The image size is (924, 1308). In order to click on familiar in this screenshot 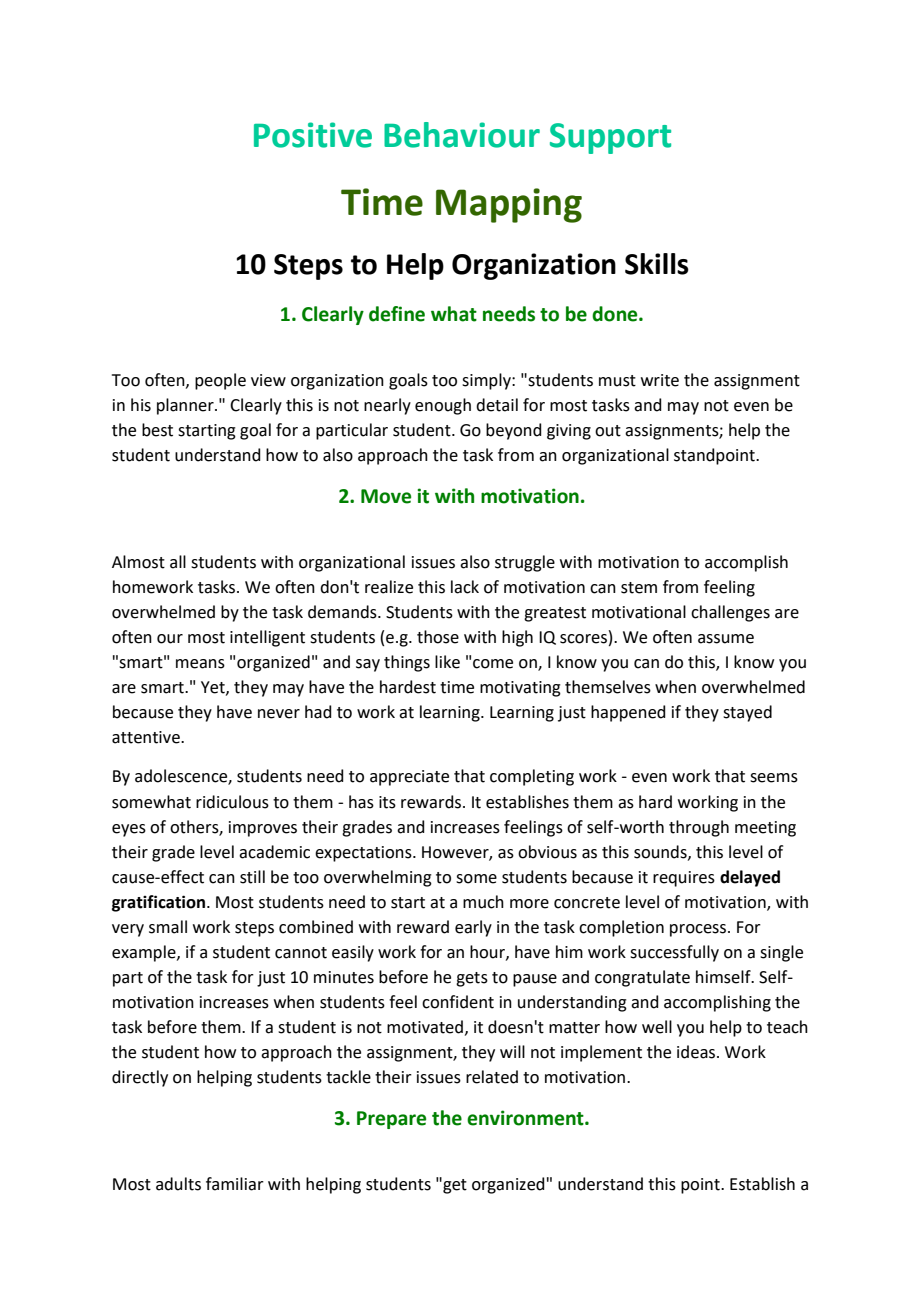, I will do `click(235, 1184)`.
